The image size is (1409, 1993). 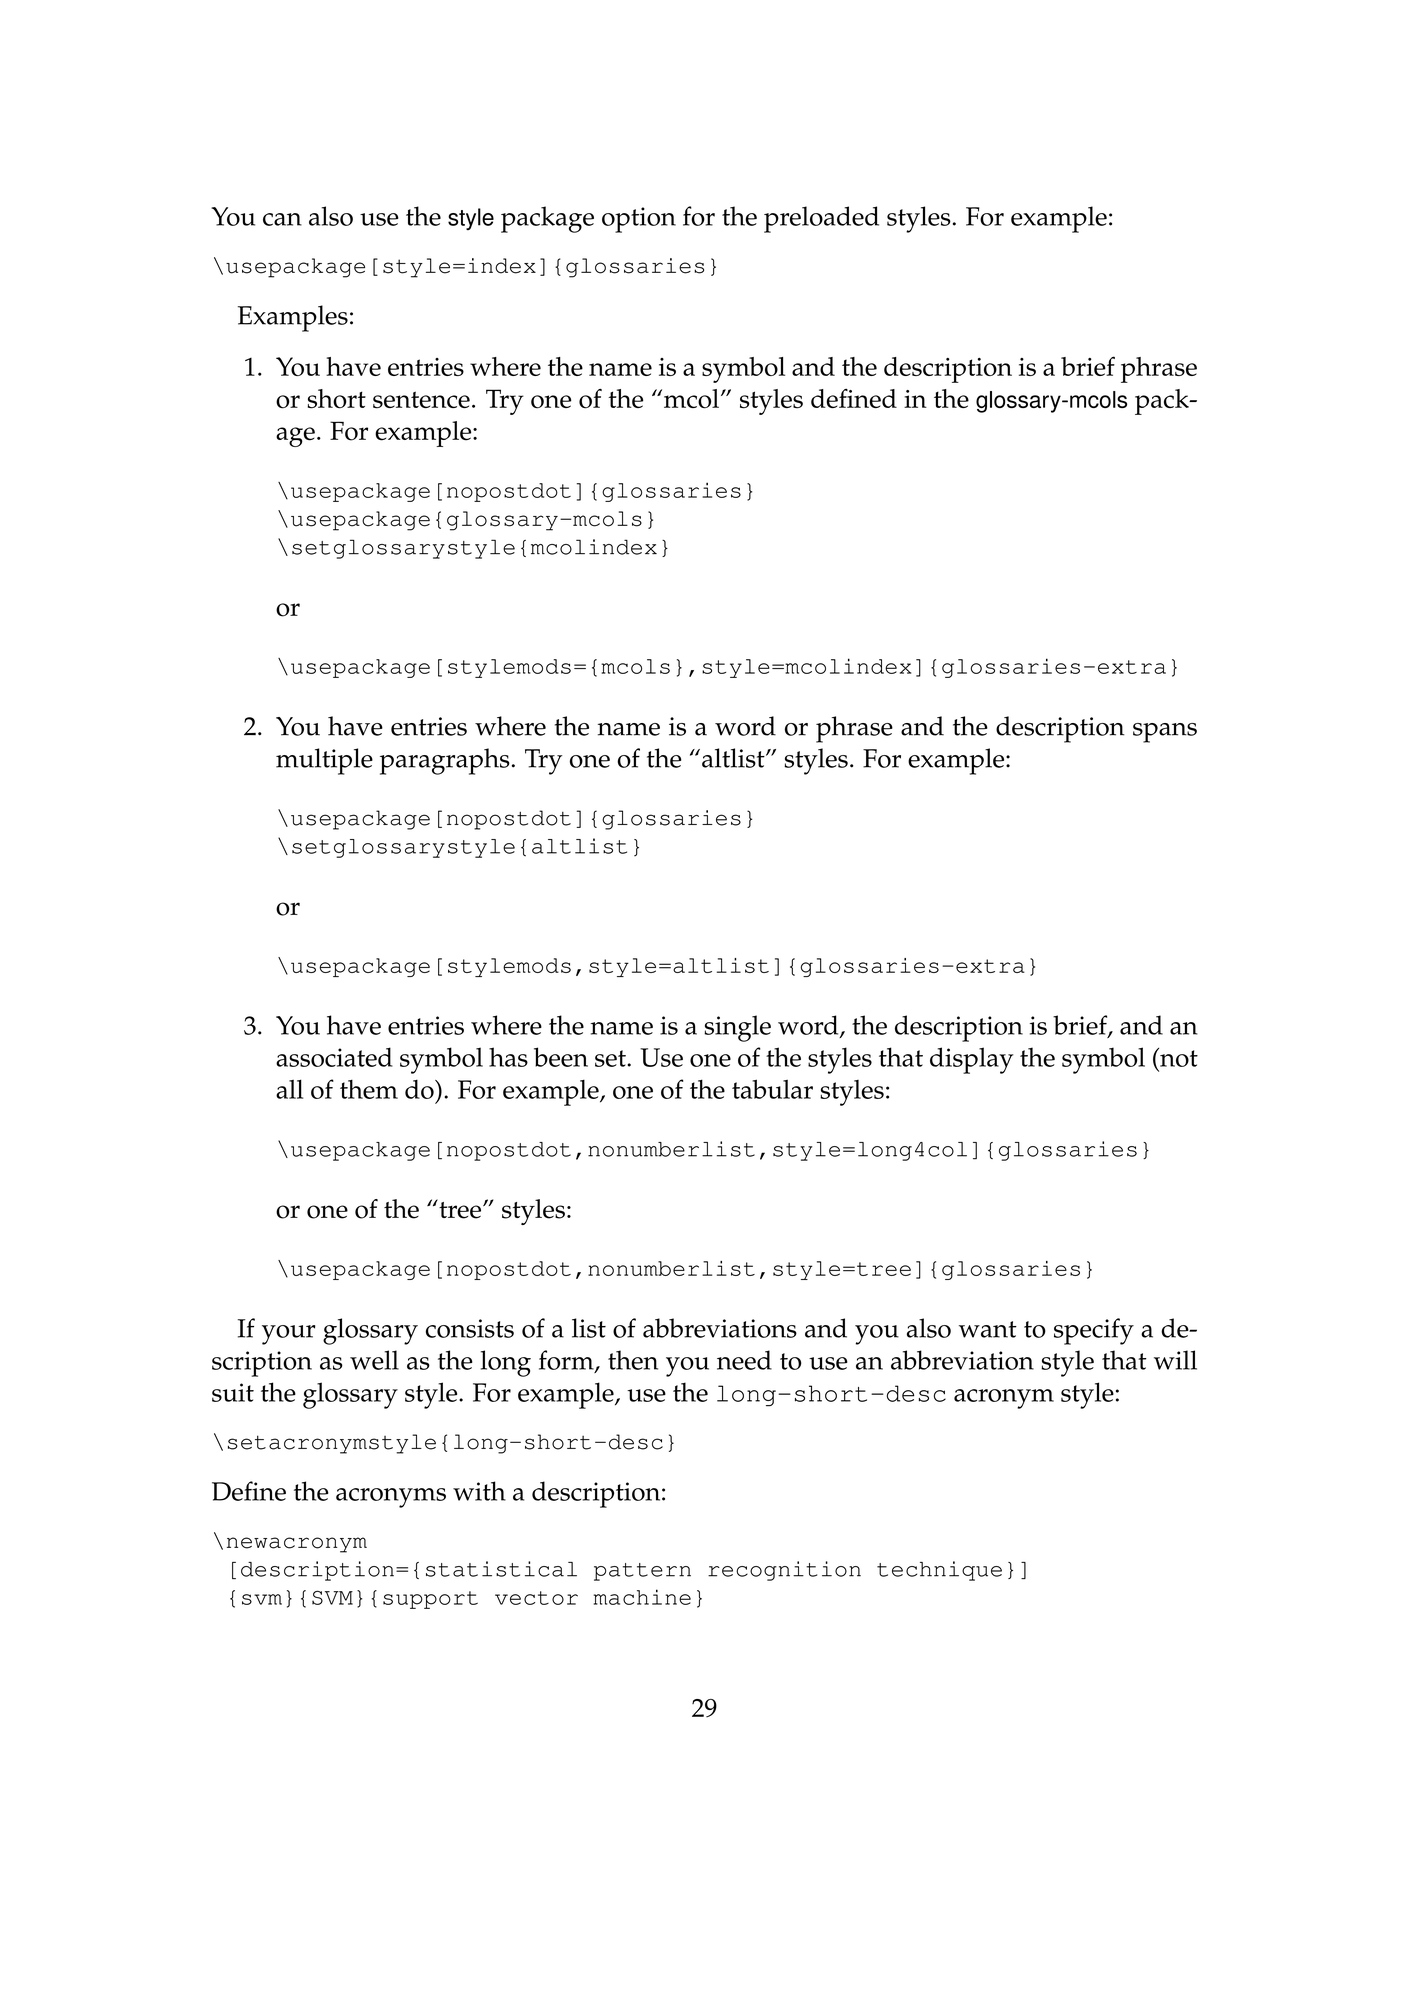 What do you see at coordinates (821, 219) in the screenshot?
I see `preloaded` at bounding box center [821, 219].
